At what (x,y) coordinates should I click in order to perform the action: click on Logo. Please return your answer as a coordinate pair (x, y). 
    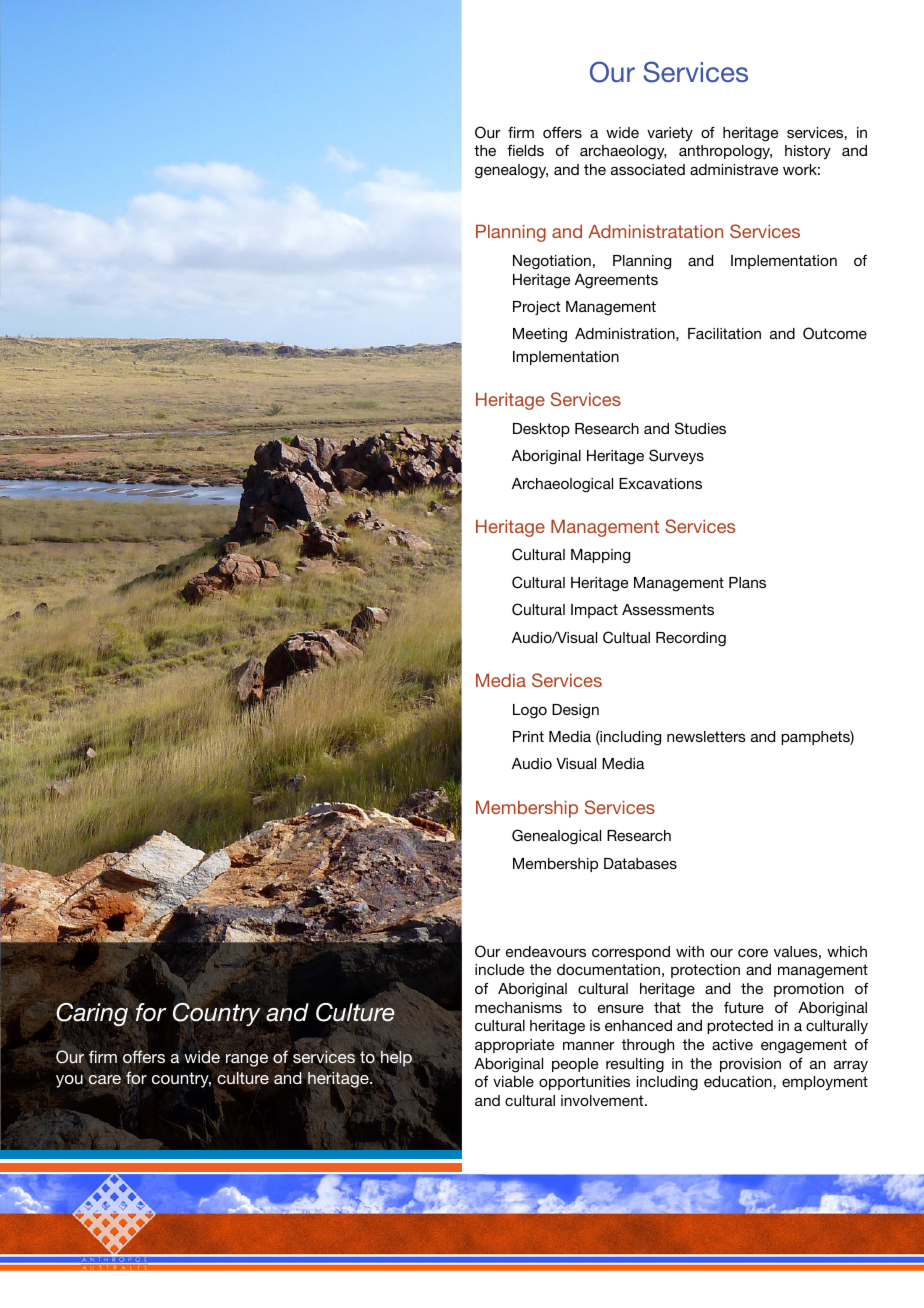
    Looking at the image, I should click on (530, 711).
